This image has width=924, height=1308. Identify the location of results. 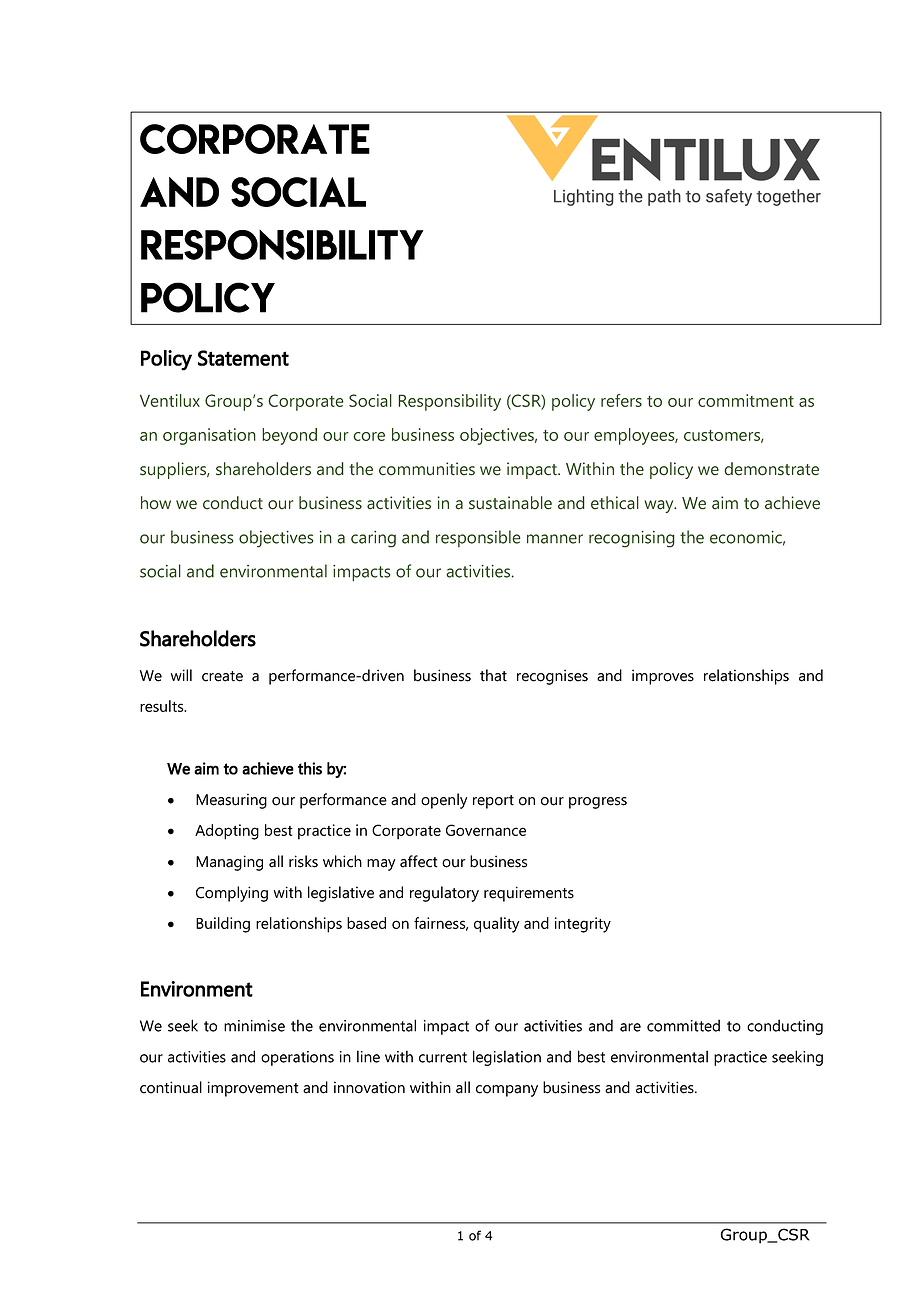
(163, 706).
